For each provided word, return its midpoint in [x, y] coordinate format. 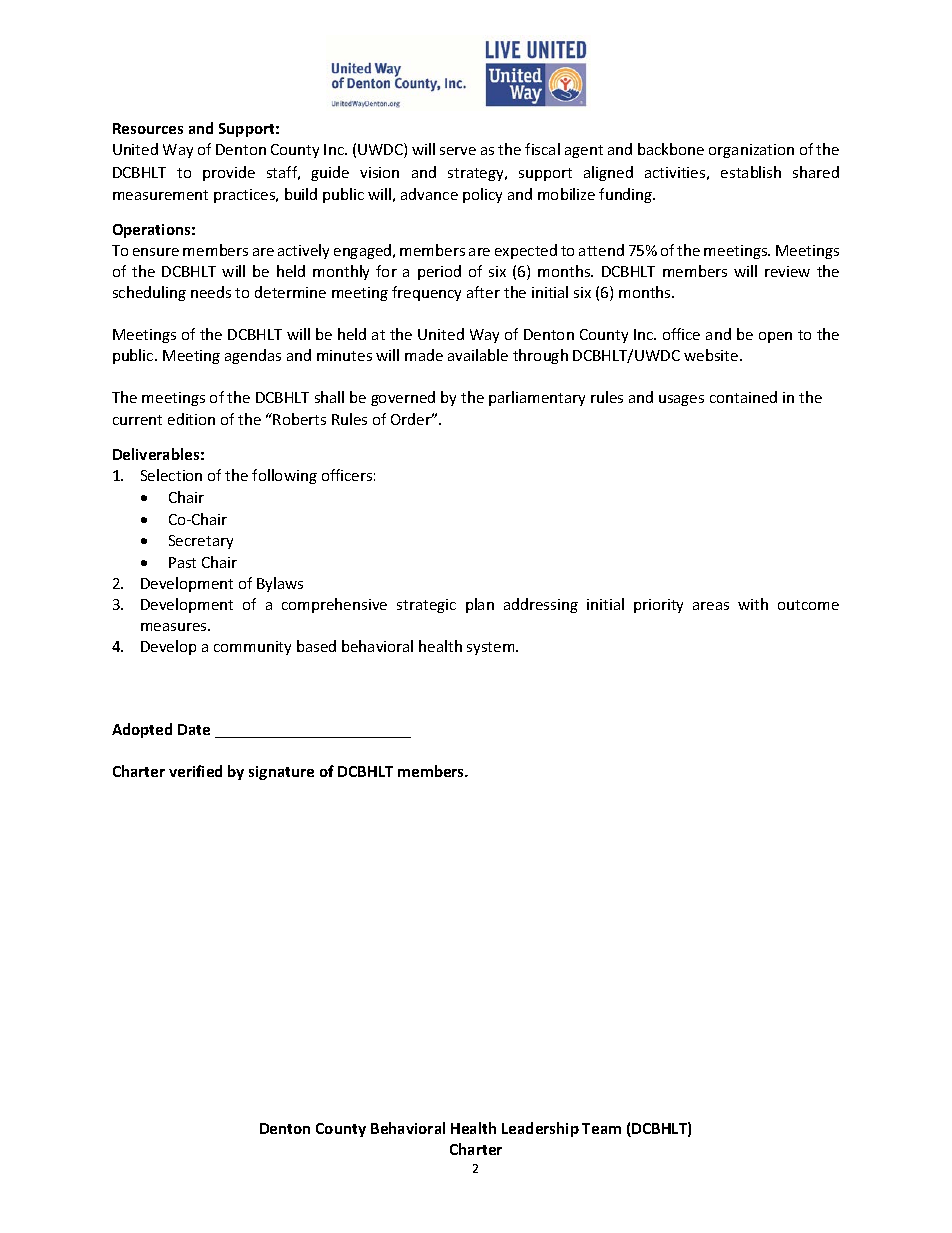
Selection [171, 475]
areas [711, 606]
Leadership [540, 1129]
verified [195, 771]
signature [281, 773]
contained [743, 397]
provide [229, 173]
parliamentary [537, 398]
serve [458, 151]
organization [751, 151]
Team [601, 1128]
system [492, 648]
